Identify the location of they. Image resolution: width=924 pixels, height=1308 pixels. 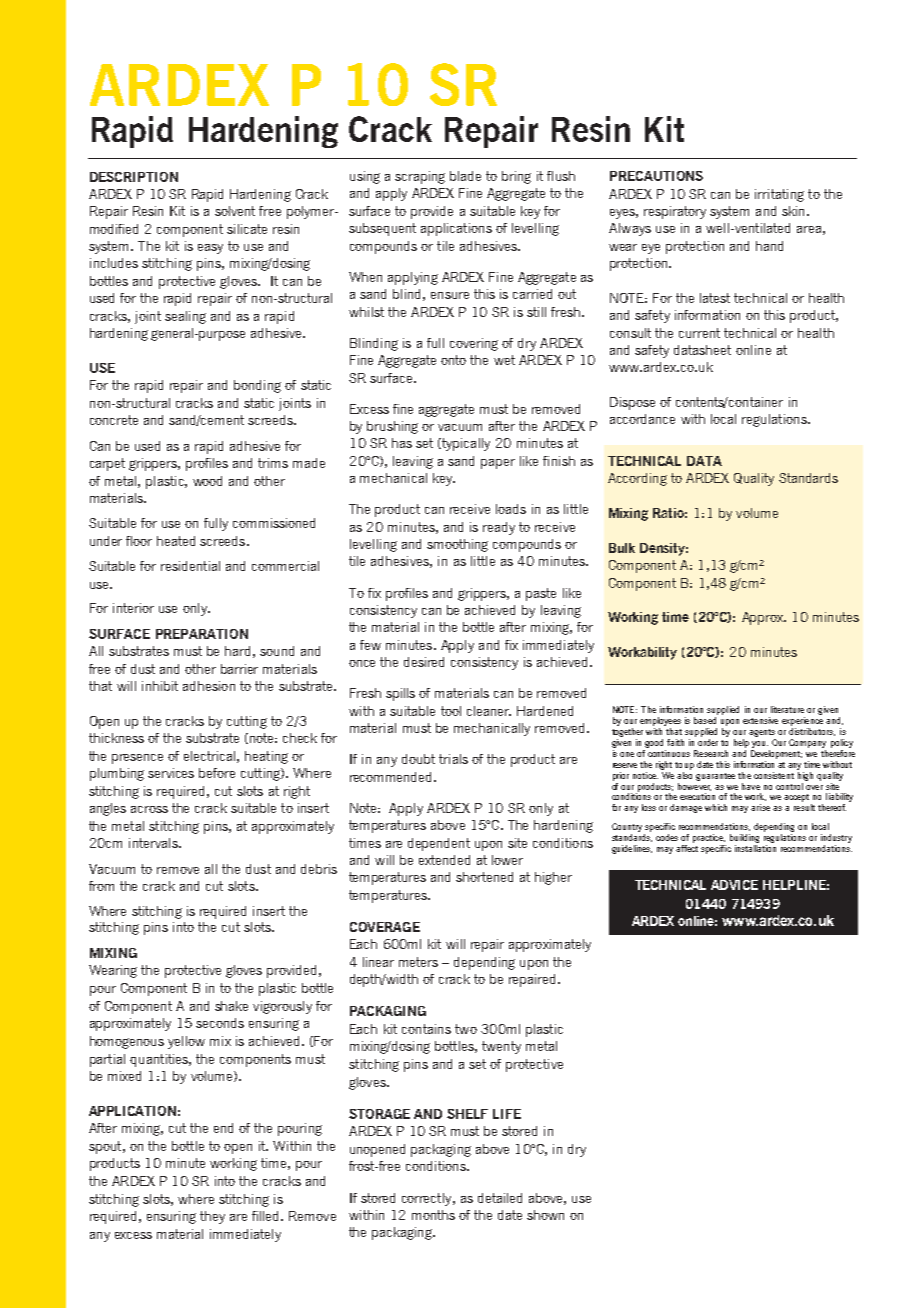
(212, 1217).
